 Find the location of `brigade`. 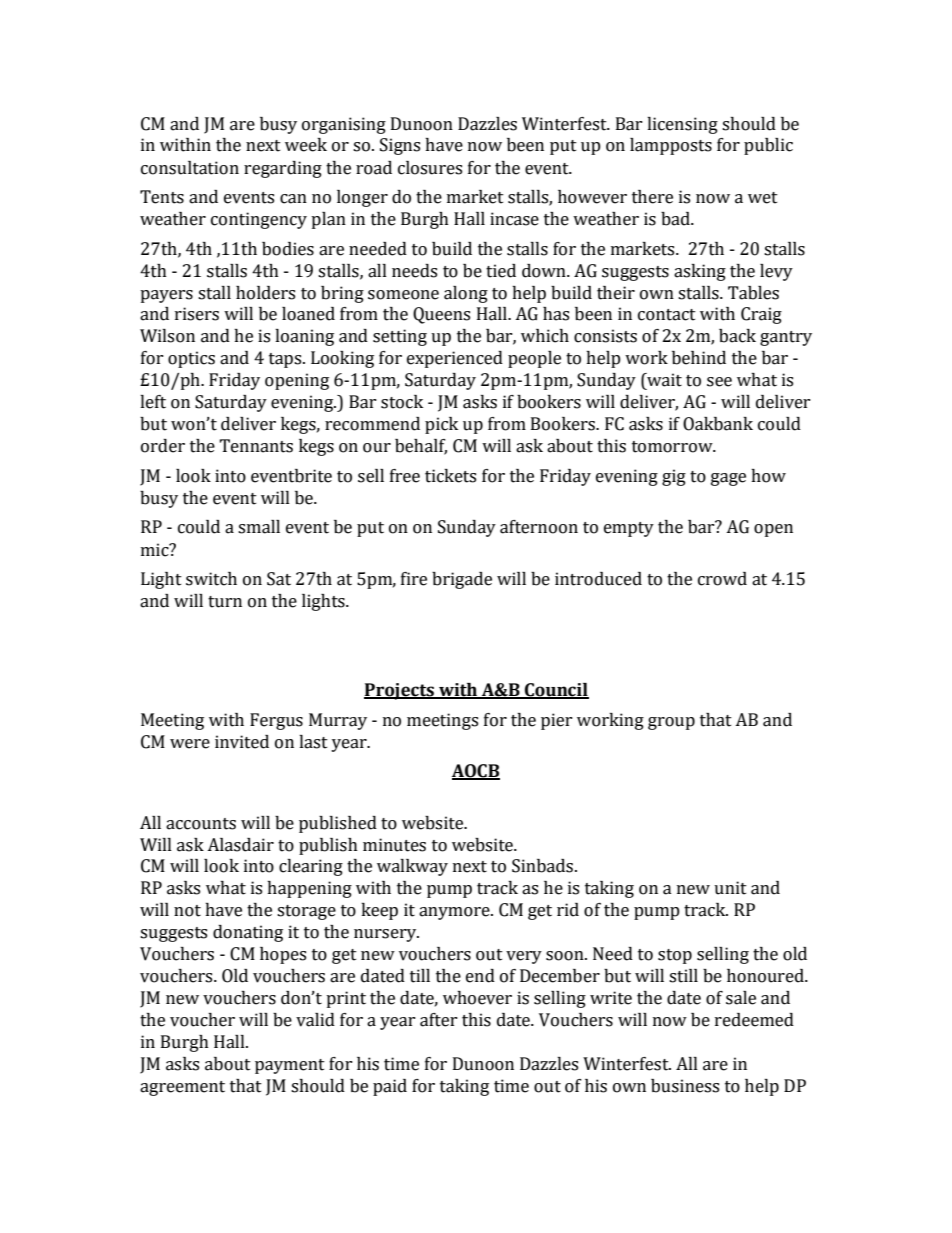

brigade is located at coordinates (462, 580).
